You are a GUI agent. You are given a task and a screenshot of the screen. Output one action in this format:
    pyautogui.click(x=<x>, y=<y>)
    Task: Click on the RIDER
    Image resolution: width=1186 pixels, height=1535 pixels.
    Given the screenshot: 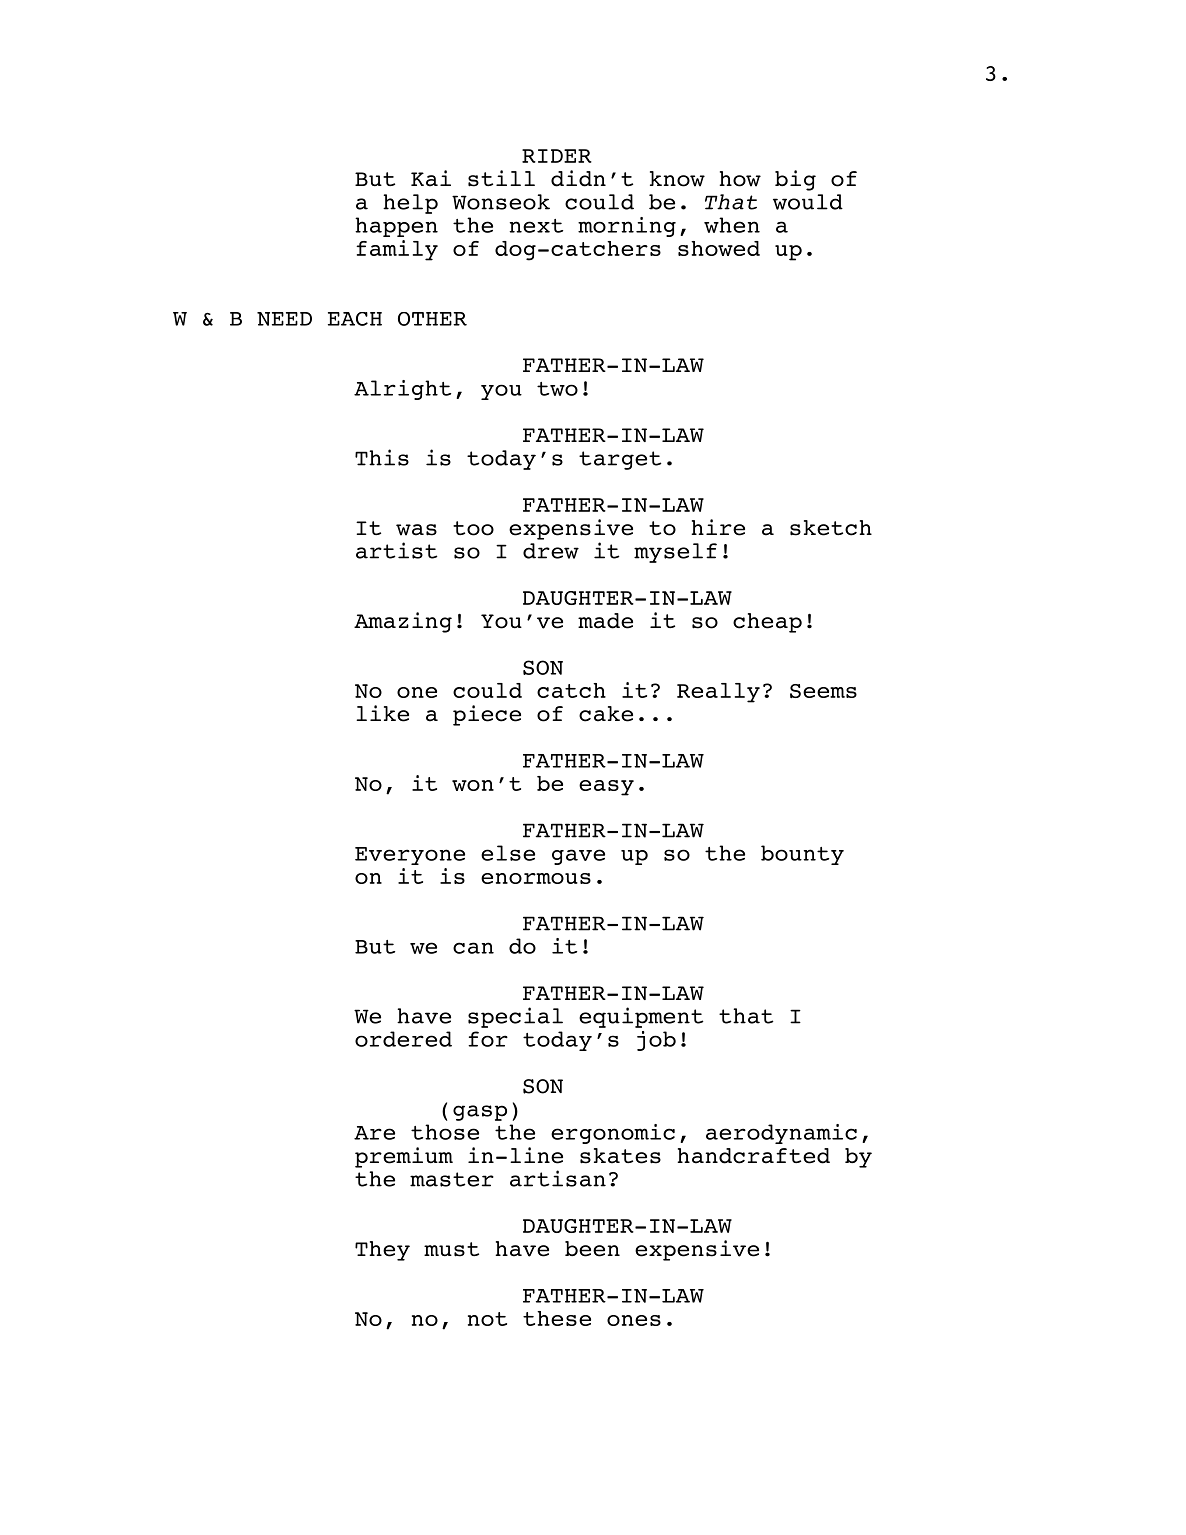 What is the action you would take?
    pyautogui.click(x=557, y=156)
